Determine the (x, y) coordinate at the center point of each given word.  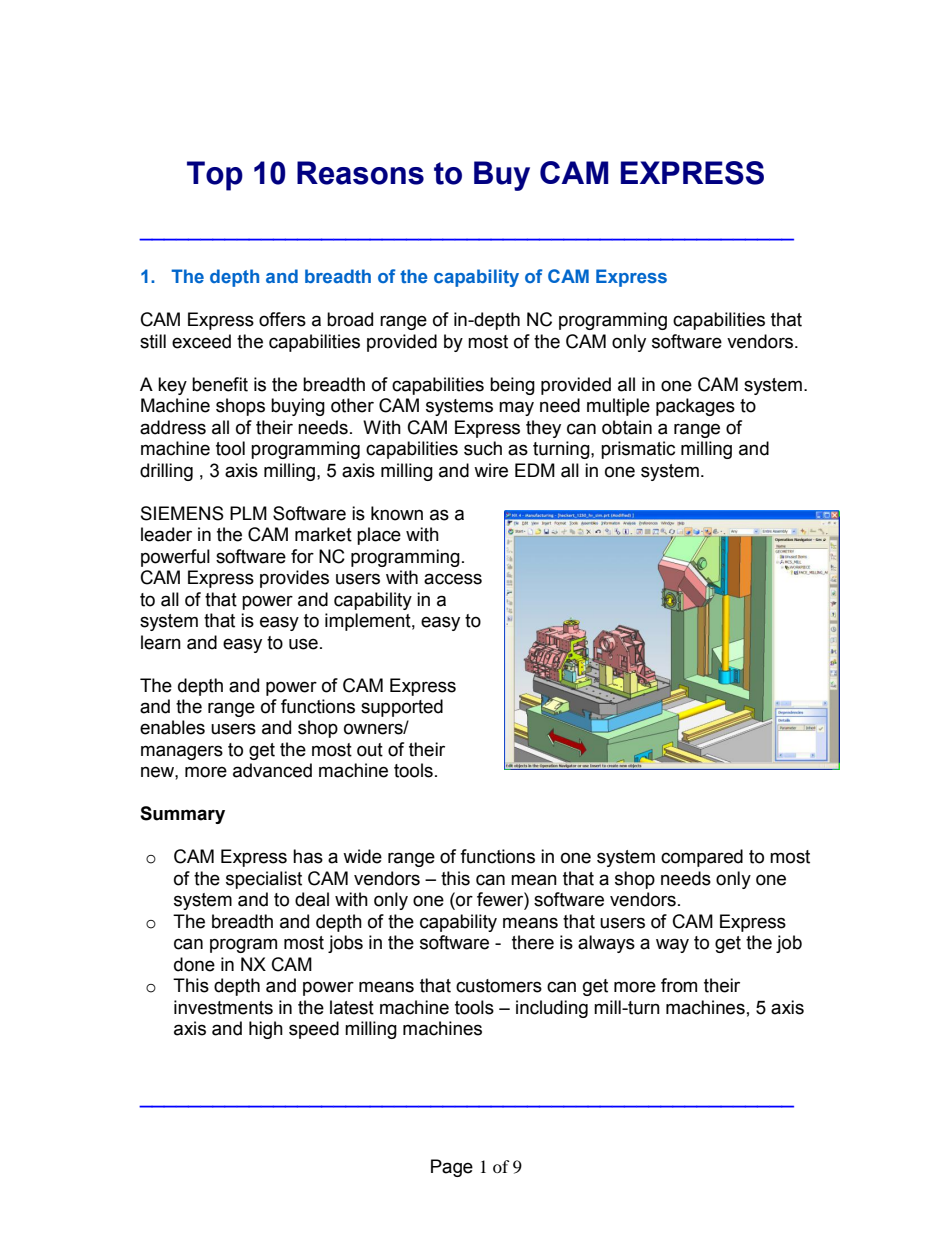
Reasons (360, 173)
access (453, 579)
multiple (618, 407)
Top (215, 176)
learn (161, 642)
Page (452, 1168)
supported (402, 708)
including (552, 1009)
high (266, 1030)
